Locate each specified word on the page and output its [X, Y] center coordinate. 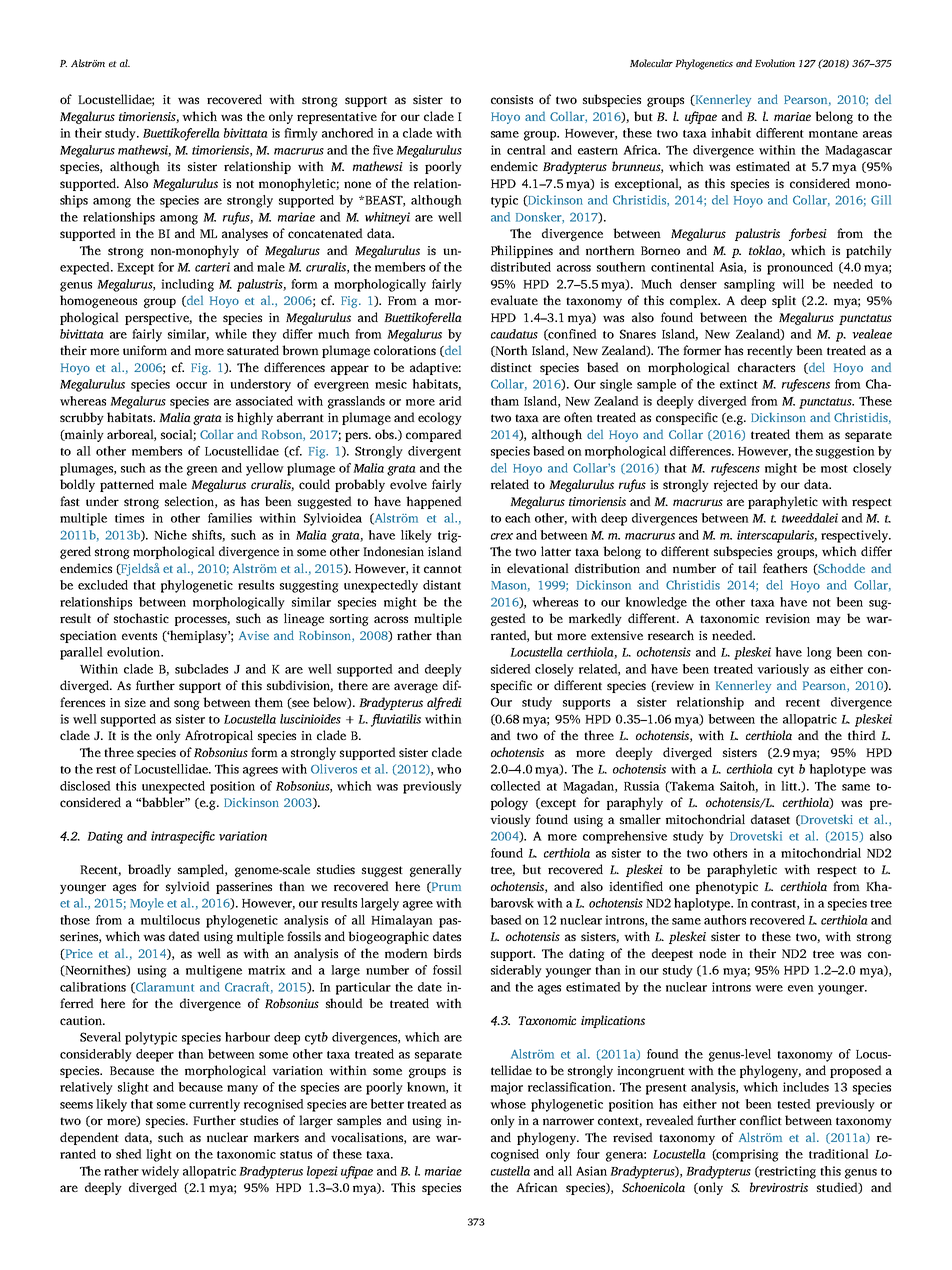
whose [508, 1104]
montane [833, 134]
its [173, 166]
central [526, 150]
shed [129, 1154]
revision [788, 618]
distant [442, 585]
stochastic [141, 618]
